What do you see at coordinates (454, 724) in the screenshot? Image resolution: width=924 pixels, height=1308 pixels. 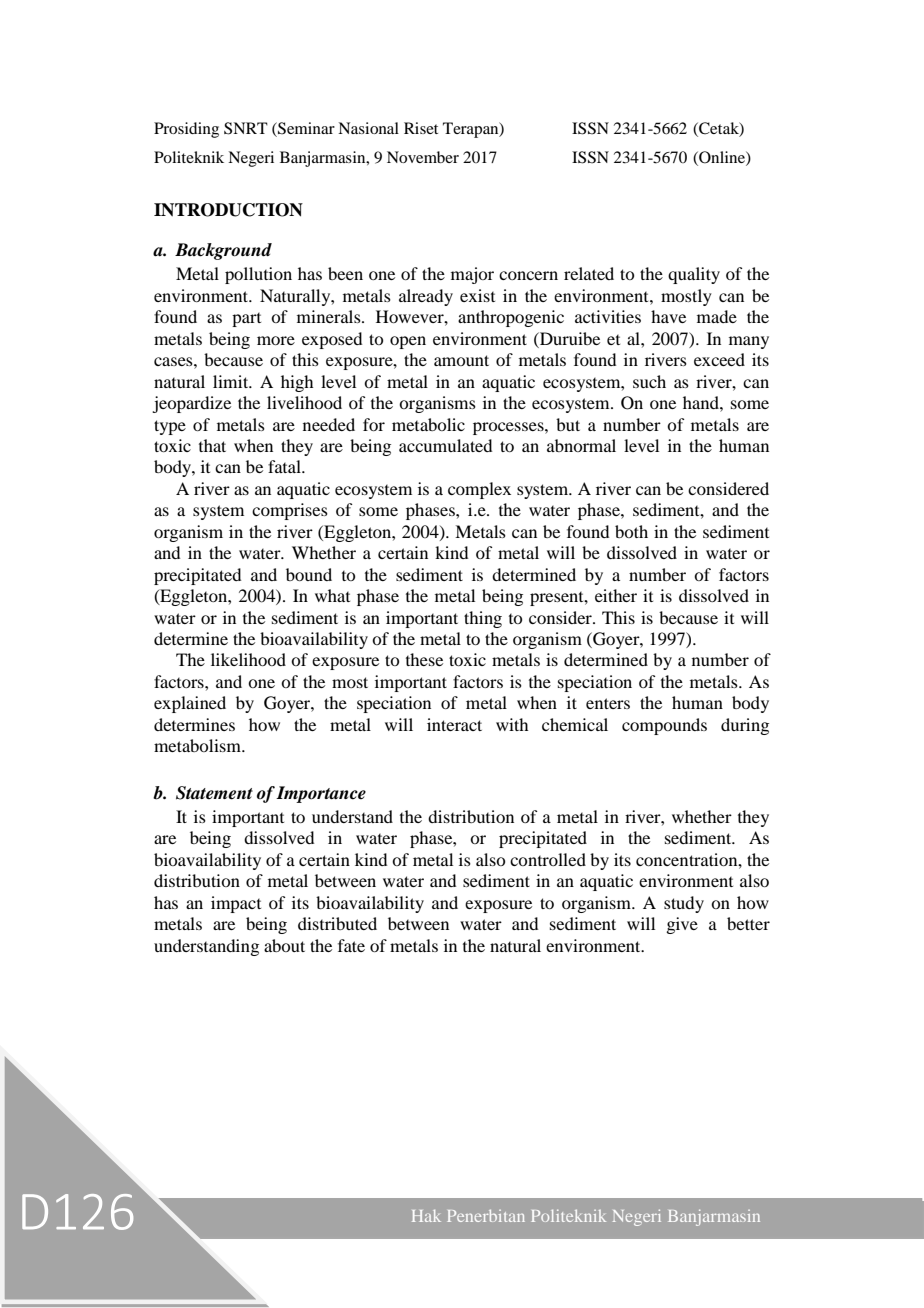 I see `interact` at bounding box center [454, 724].
